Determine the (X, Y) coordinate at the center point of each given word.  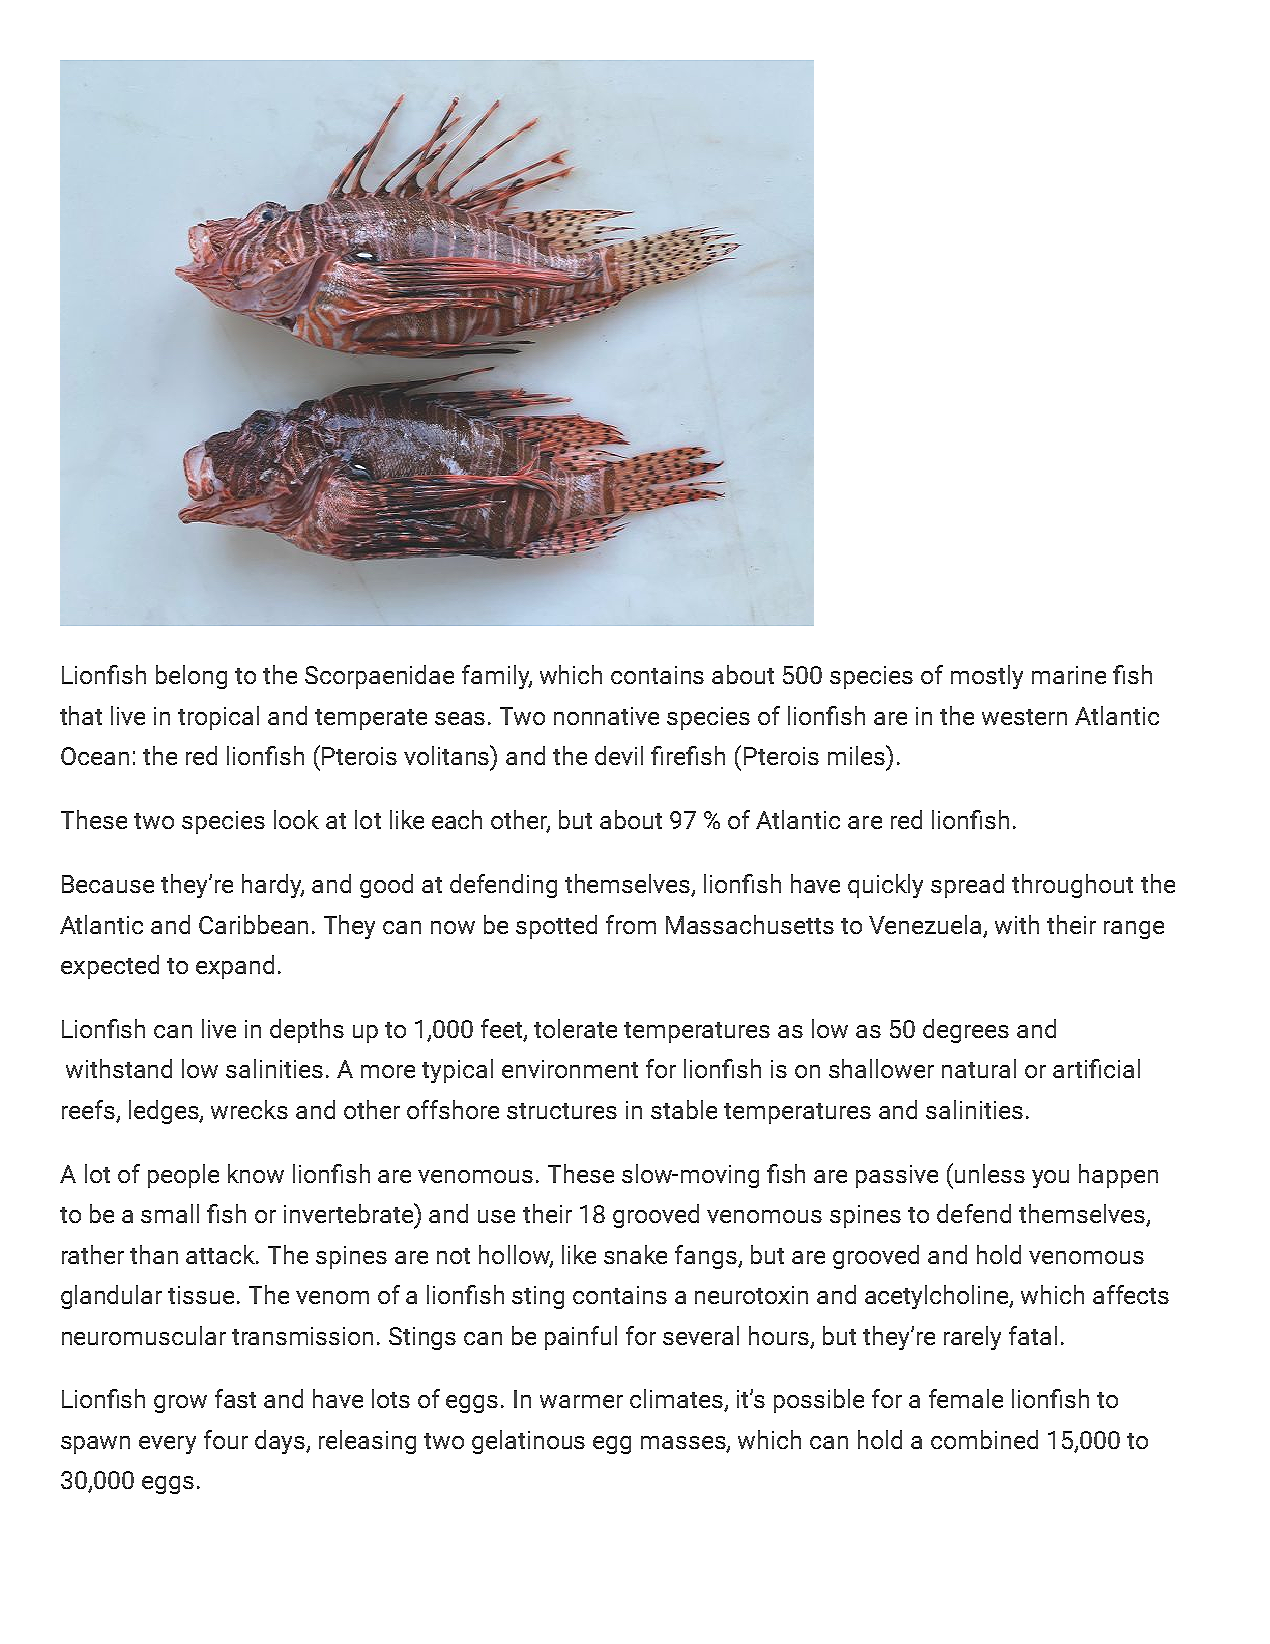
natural (979, 1068)
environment (570, 1069)
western (1024, 717)
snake (635, 1254)
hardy (273, 886)
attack (222, 1254)
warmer (581, 1401)
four (226, 1439)
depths (307, 1031)
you (1050, 1179)
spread (967, 886)
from (631, 924)
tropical (218, 718)
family (497, 677)
